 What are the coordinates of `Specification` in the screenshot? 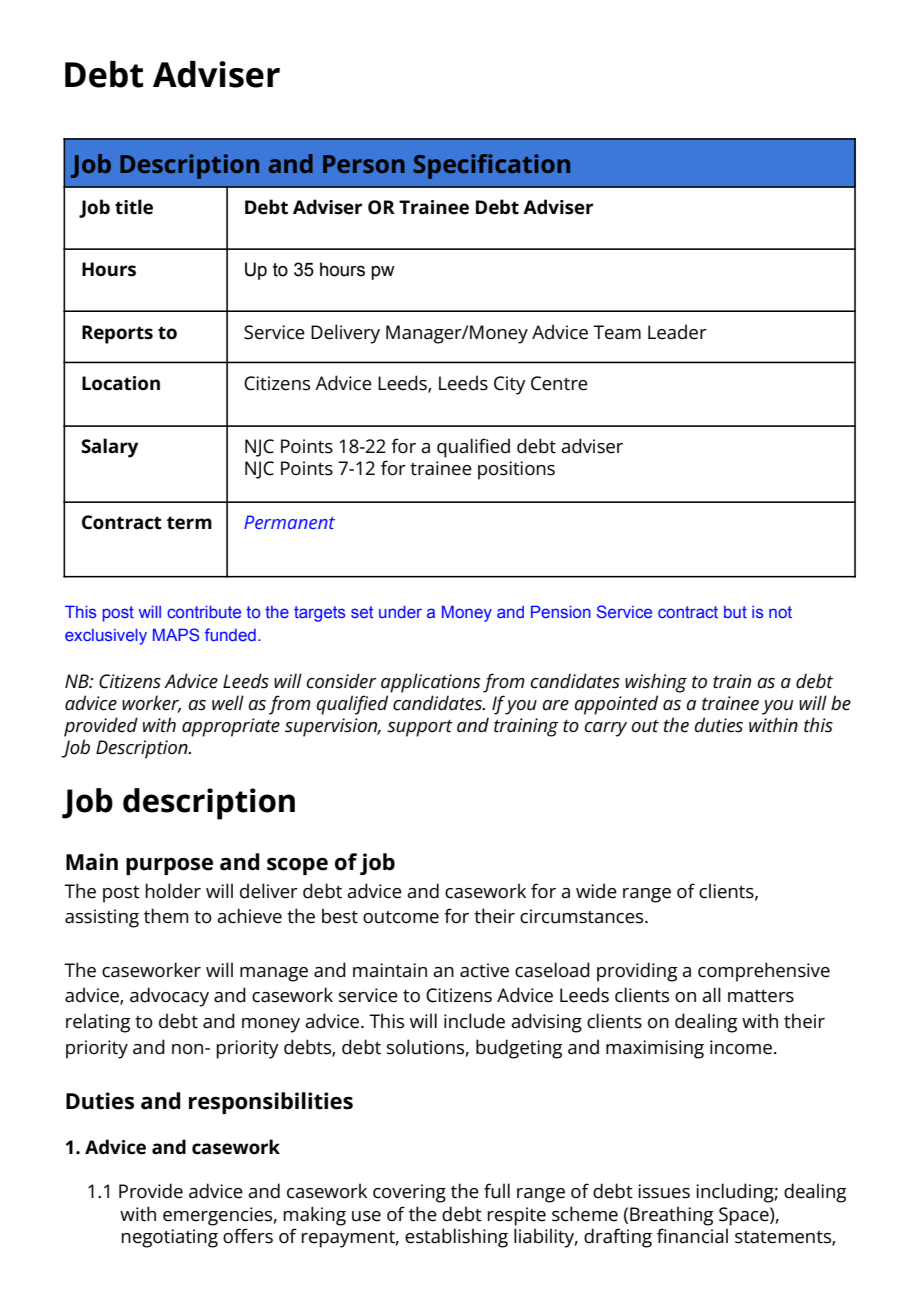 It's located at (492, 166).
